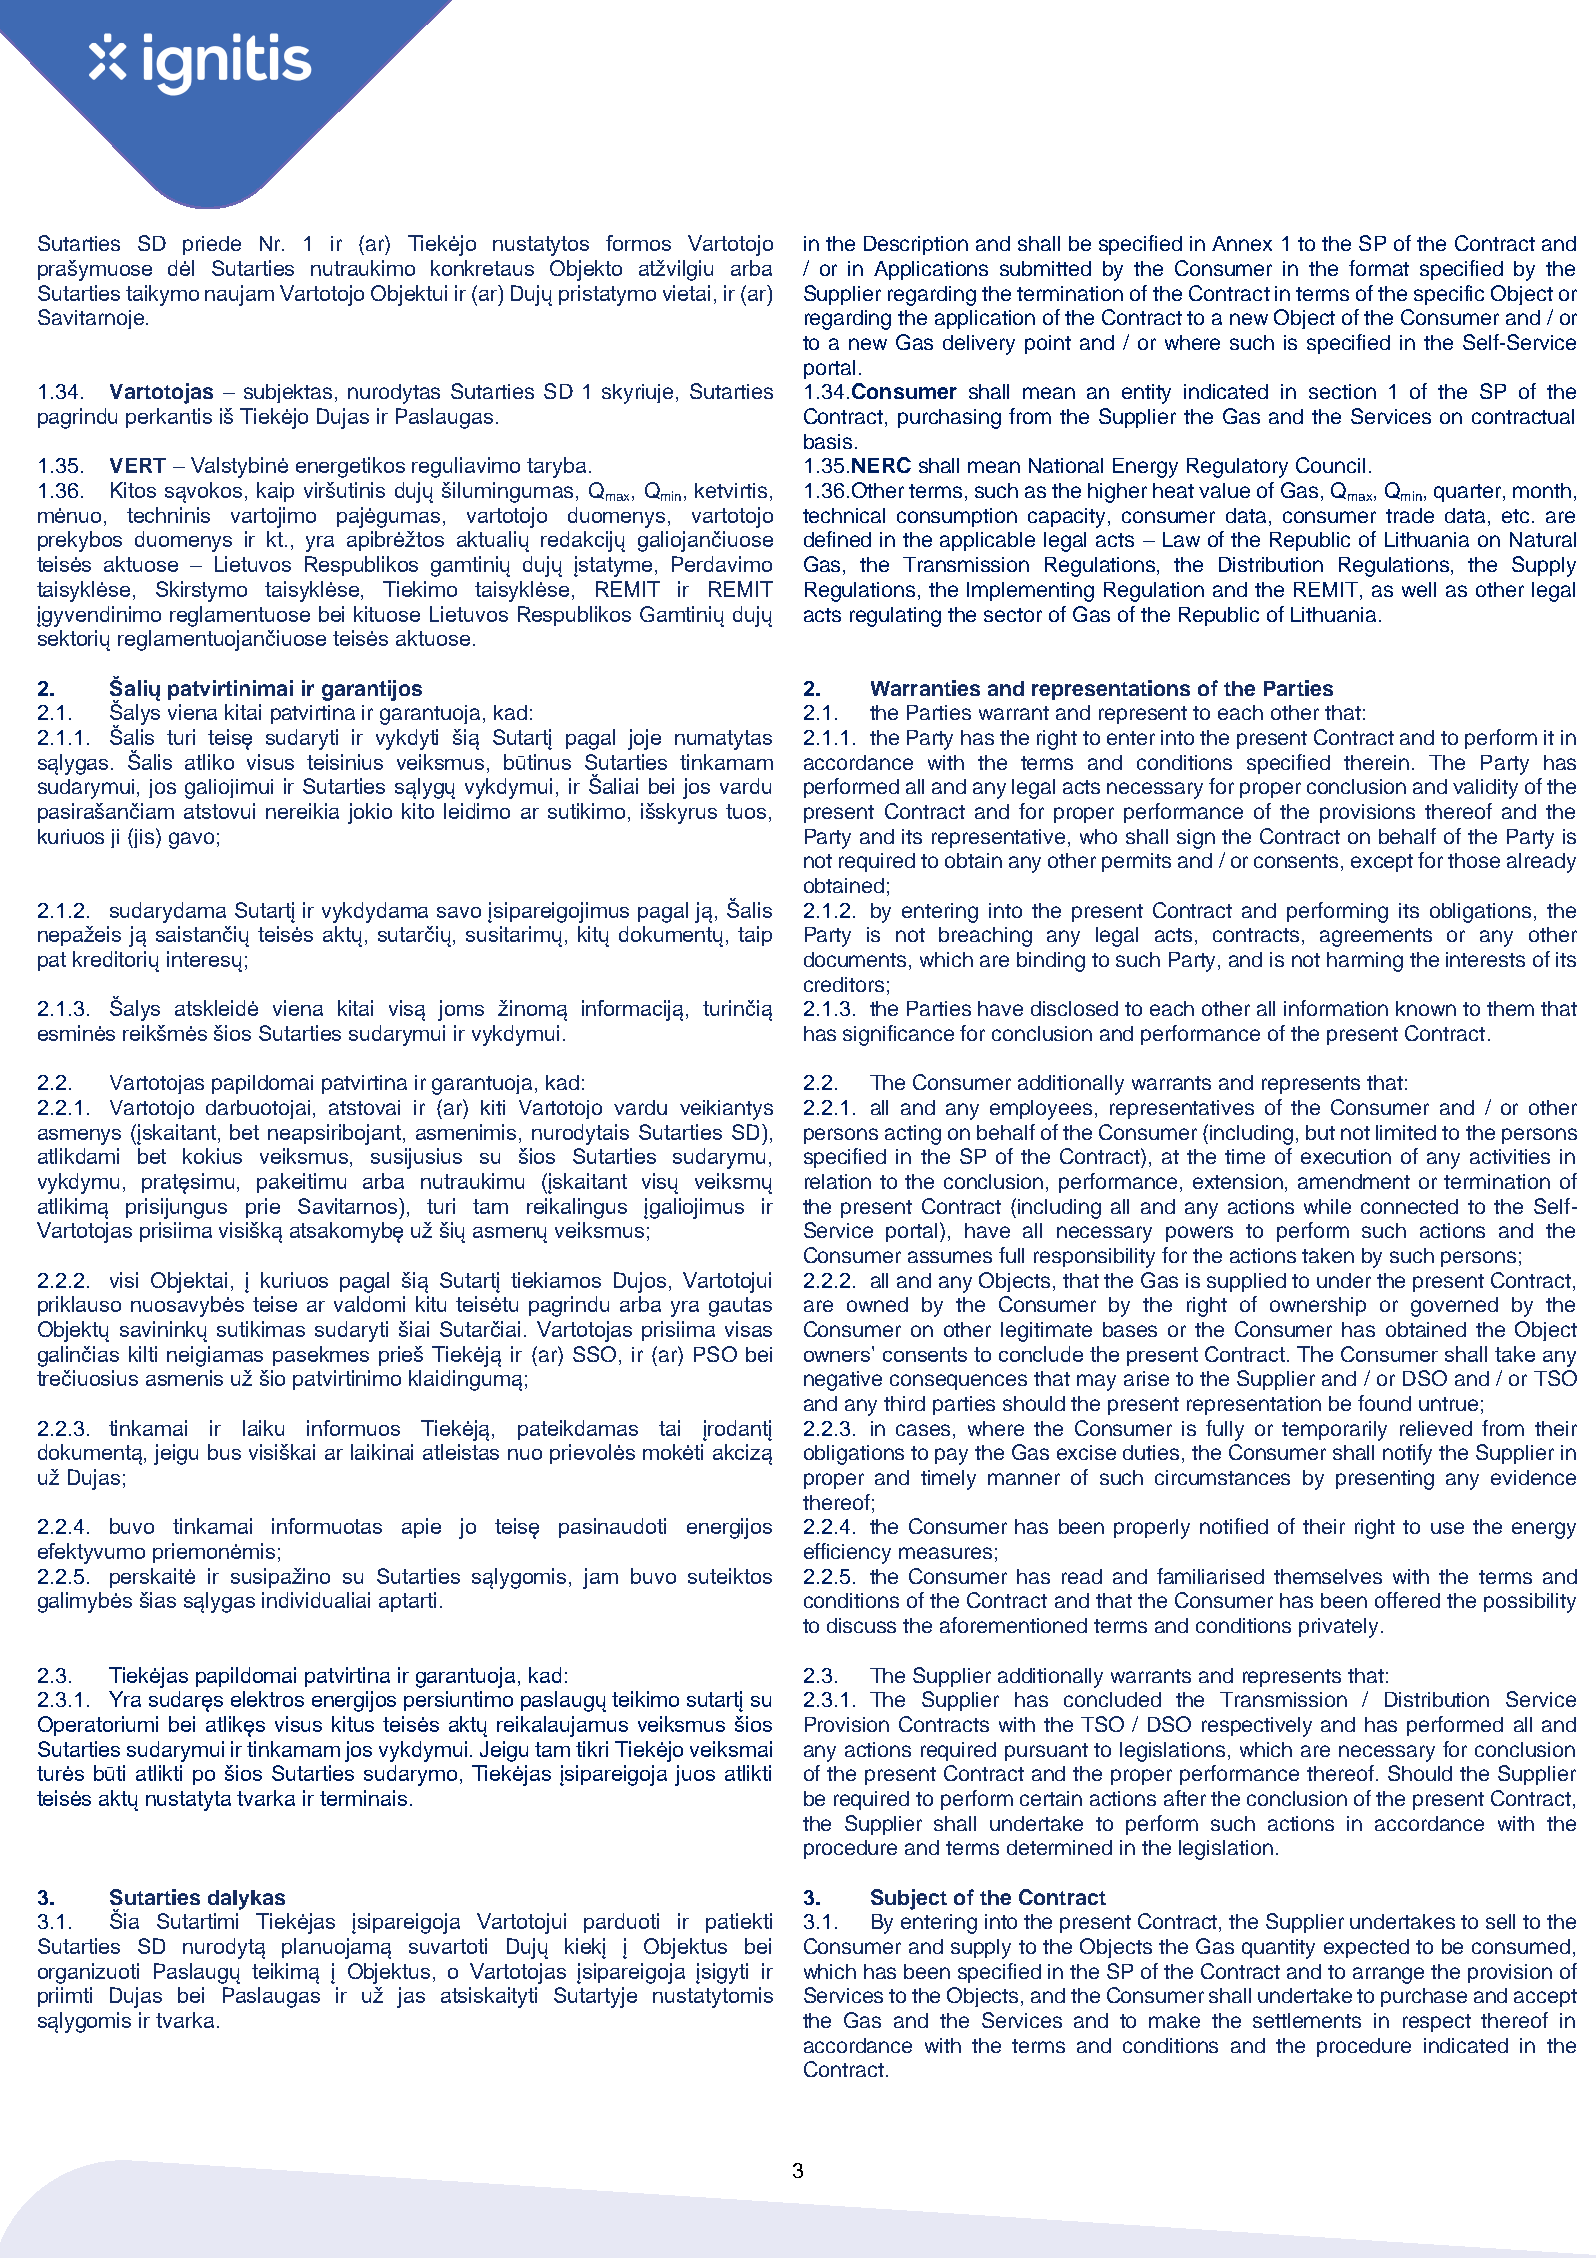  What do you see at coordinates (909, 1899) in the document?
I see `Subject` at bounding box center [909, 1899].
